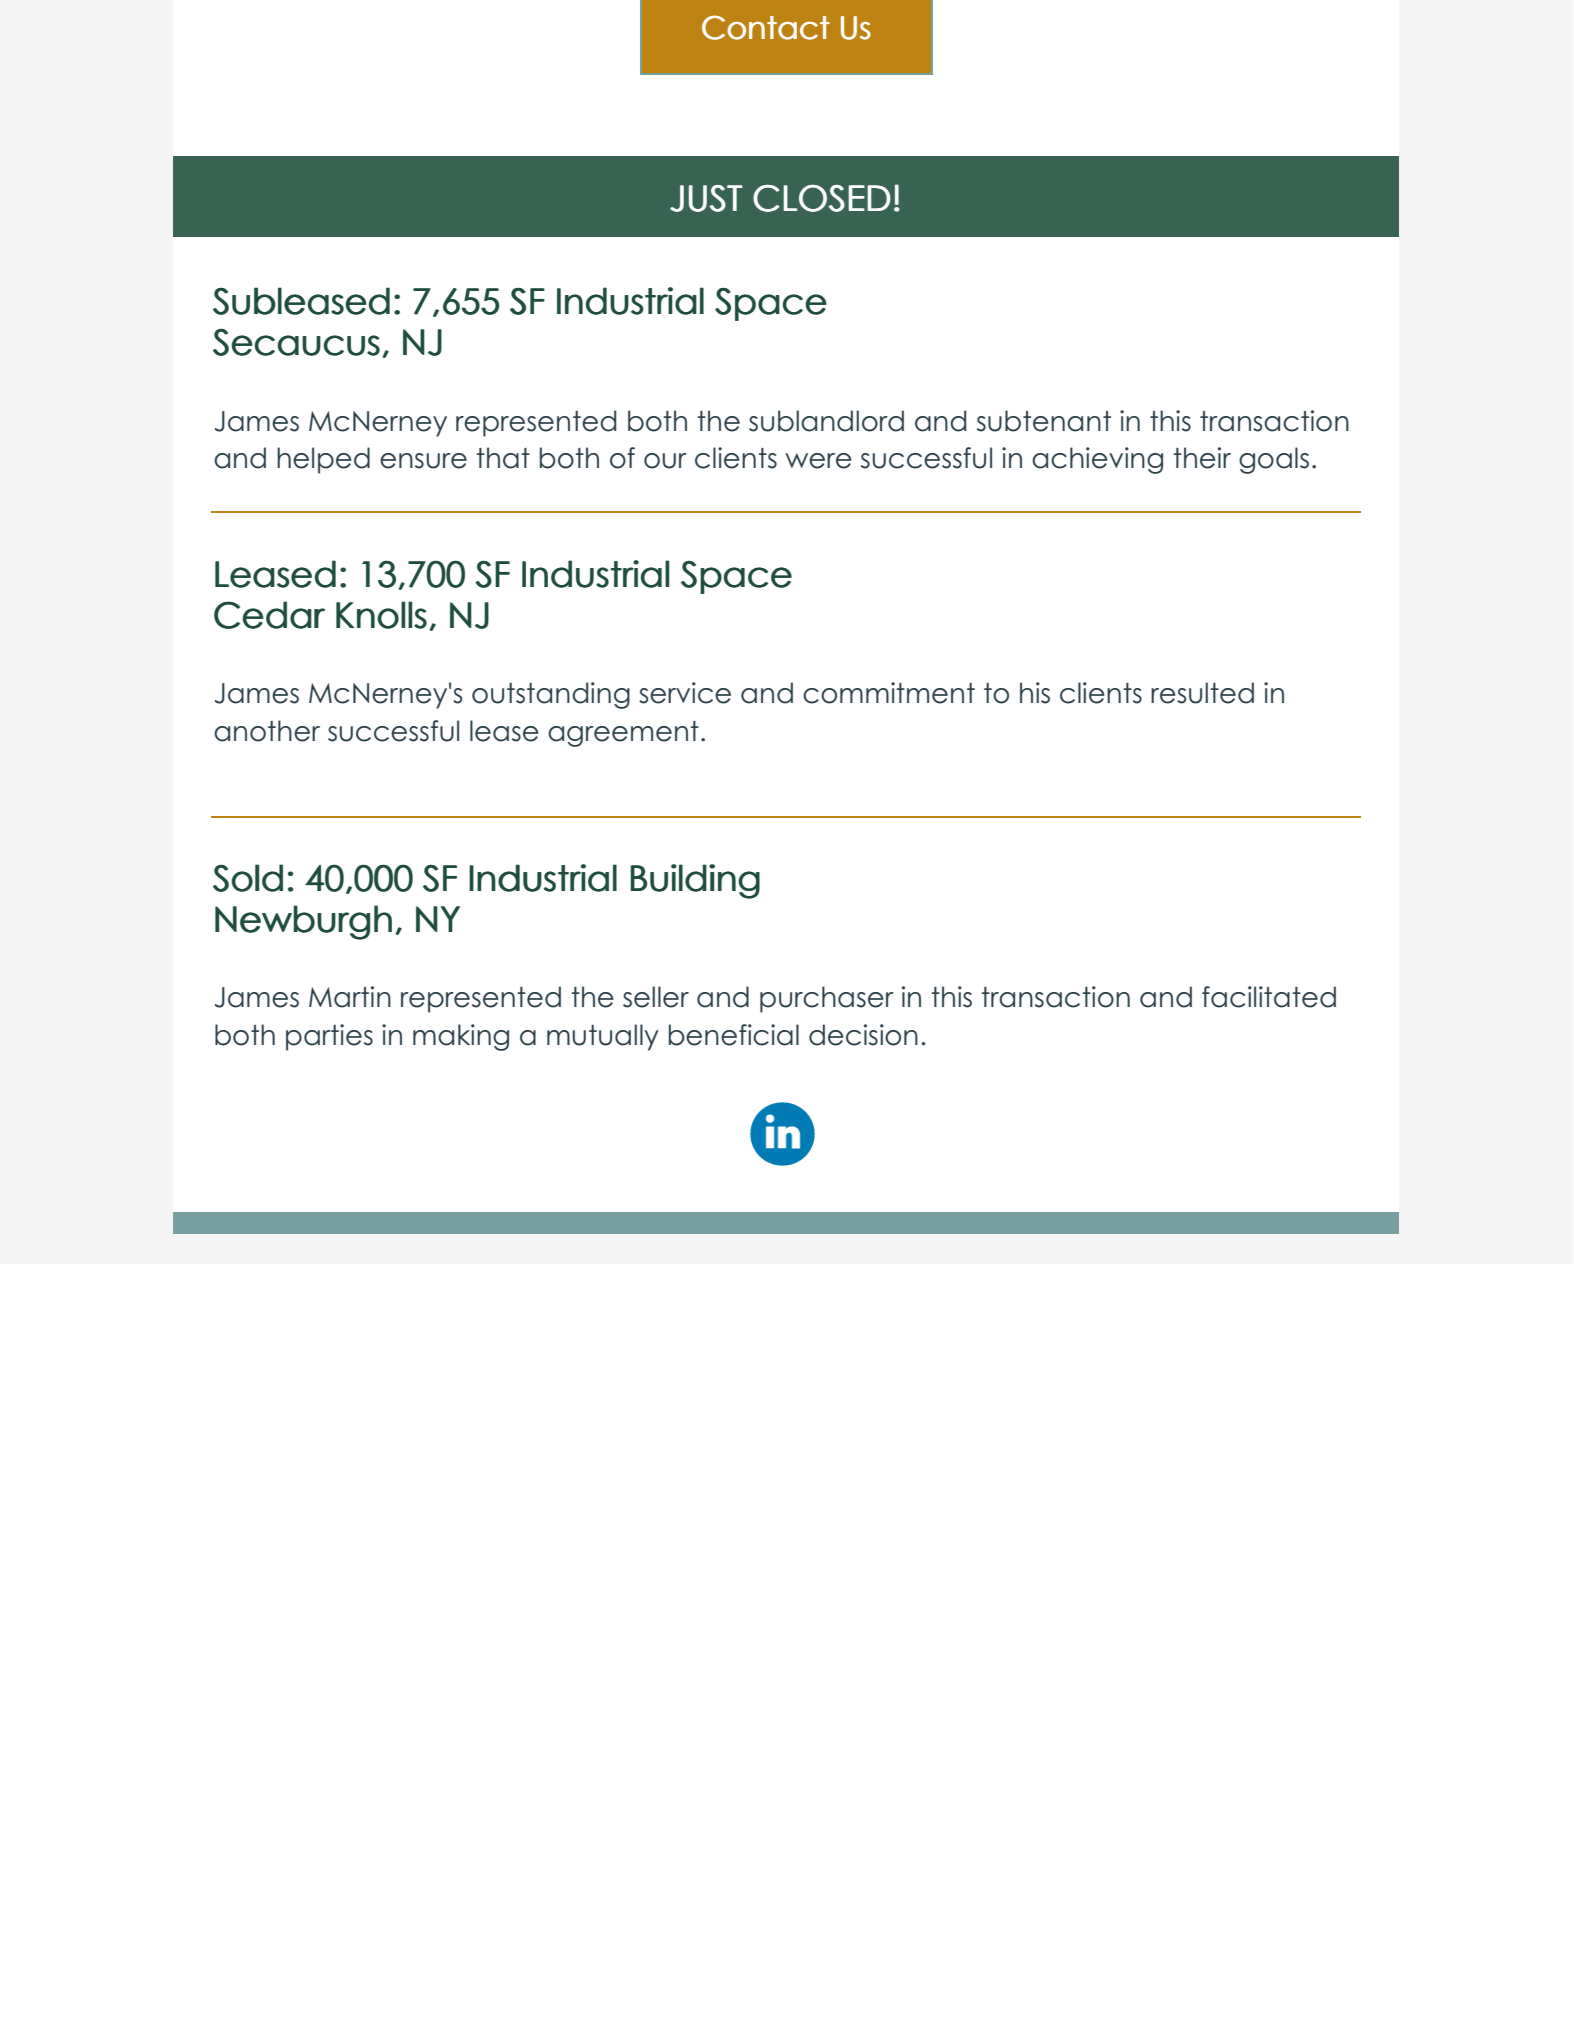 Image resolution: width=1574 pixels, height=2036 pixels. What do you see at coordinates (623, 734) in the screenshot?
I see `agreement` at bounding box center [623, 734].
